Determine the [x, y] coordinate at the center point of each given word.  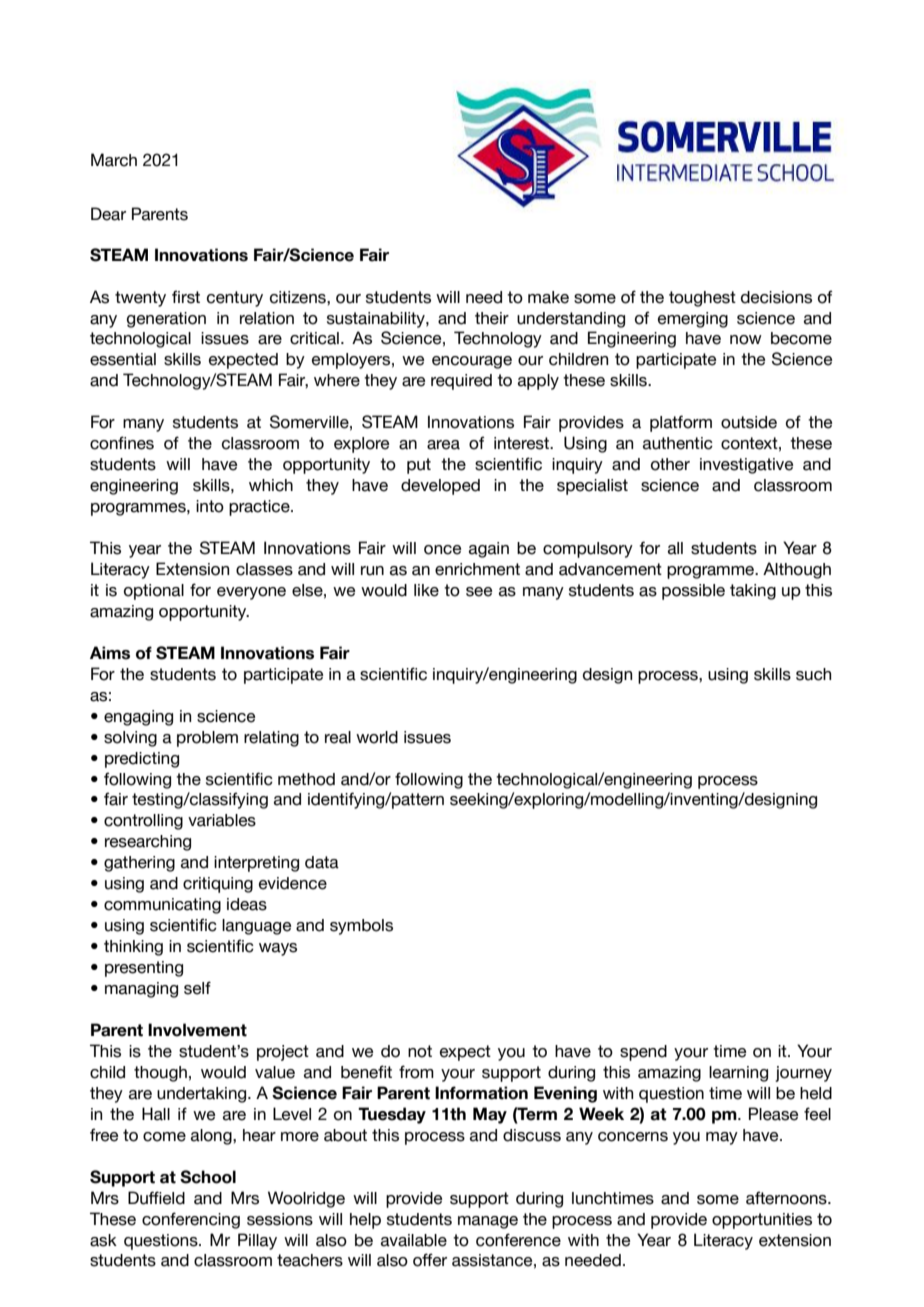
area [443, 445]
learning [738, 1074]
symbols [361, 927]
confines [122, 443]
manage [488, 1222]
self [197, 988]
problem [207, 739]
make [548, 297]
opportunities [762, 1221]
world [377, 737]
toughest [702, 299]
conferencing [191, 1220]
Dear [108, 214]
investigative [746, 466]
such [813, 674]
